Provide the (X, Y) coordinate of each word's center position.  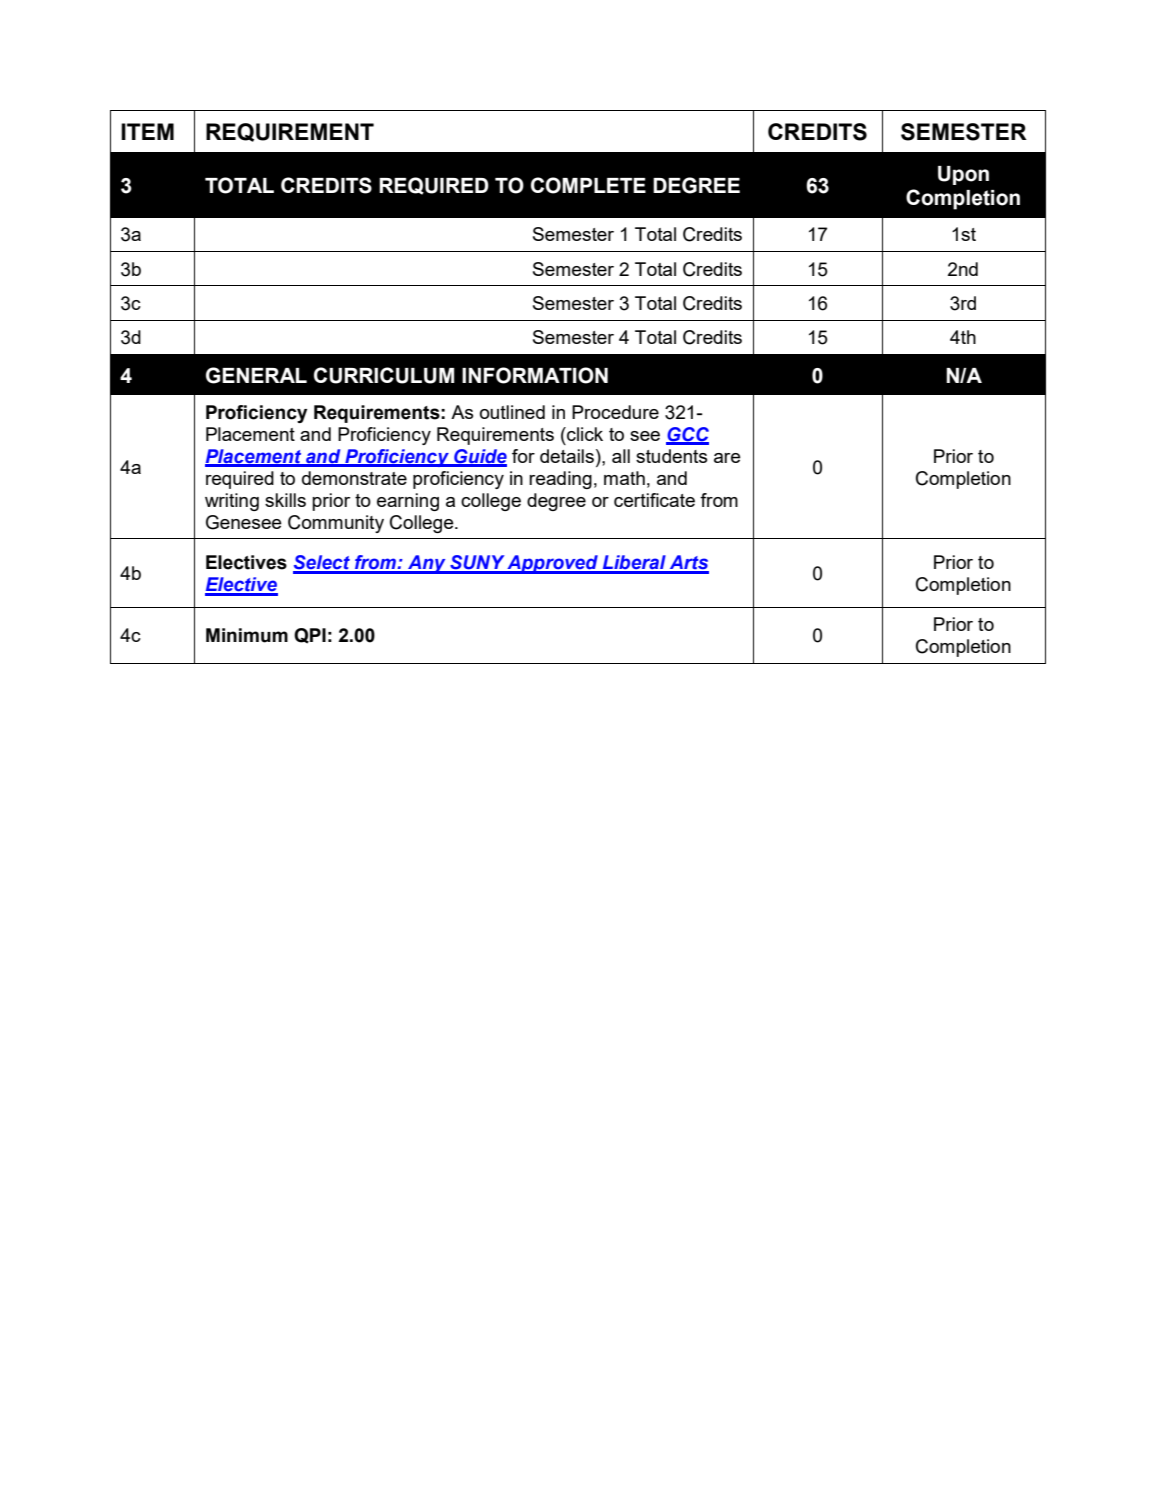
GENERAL (256, 375)
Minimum (247, 635)
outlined (512, 412)
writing (232, 502)
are (727, 458)
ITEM (147, 131)
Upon (963, 175)
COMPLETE (588, 185)
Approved (553, 564)
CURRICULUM (384, 375)
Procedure (615, 412)
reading (560, 480)
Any (427, 564)
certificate (654, 500)
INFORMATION (535, 375)
